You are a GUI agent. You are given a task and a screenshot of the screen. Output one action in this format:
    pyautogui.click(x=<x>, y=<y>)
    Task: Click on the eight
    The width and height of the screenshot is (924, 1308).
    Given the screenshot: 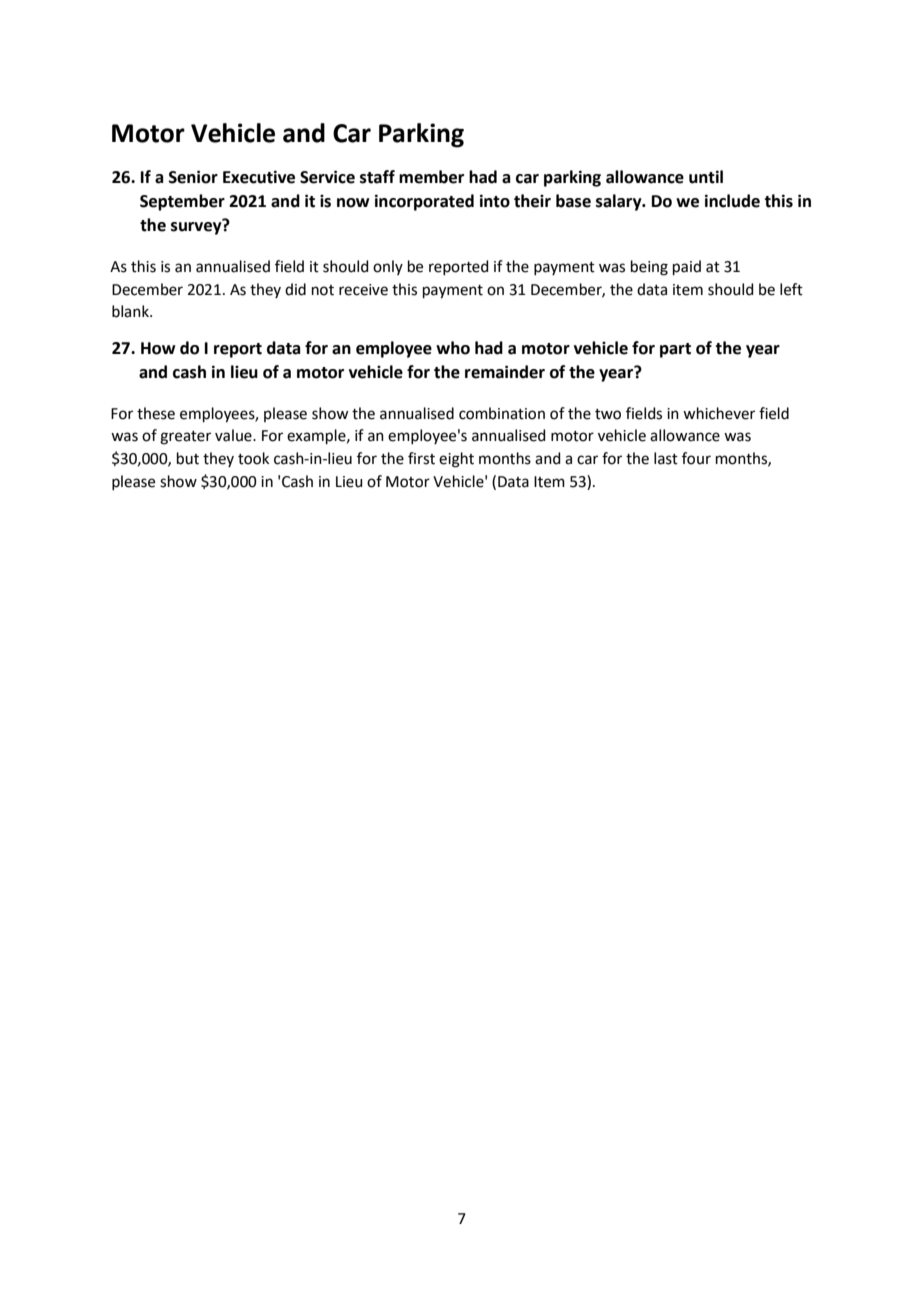 What is the action you would take?
    pyautogui.click(x=456, y=460)
